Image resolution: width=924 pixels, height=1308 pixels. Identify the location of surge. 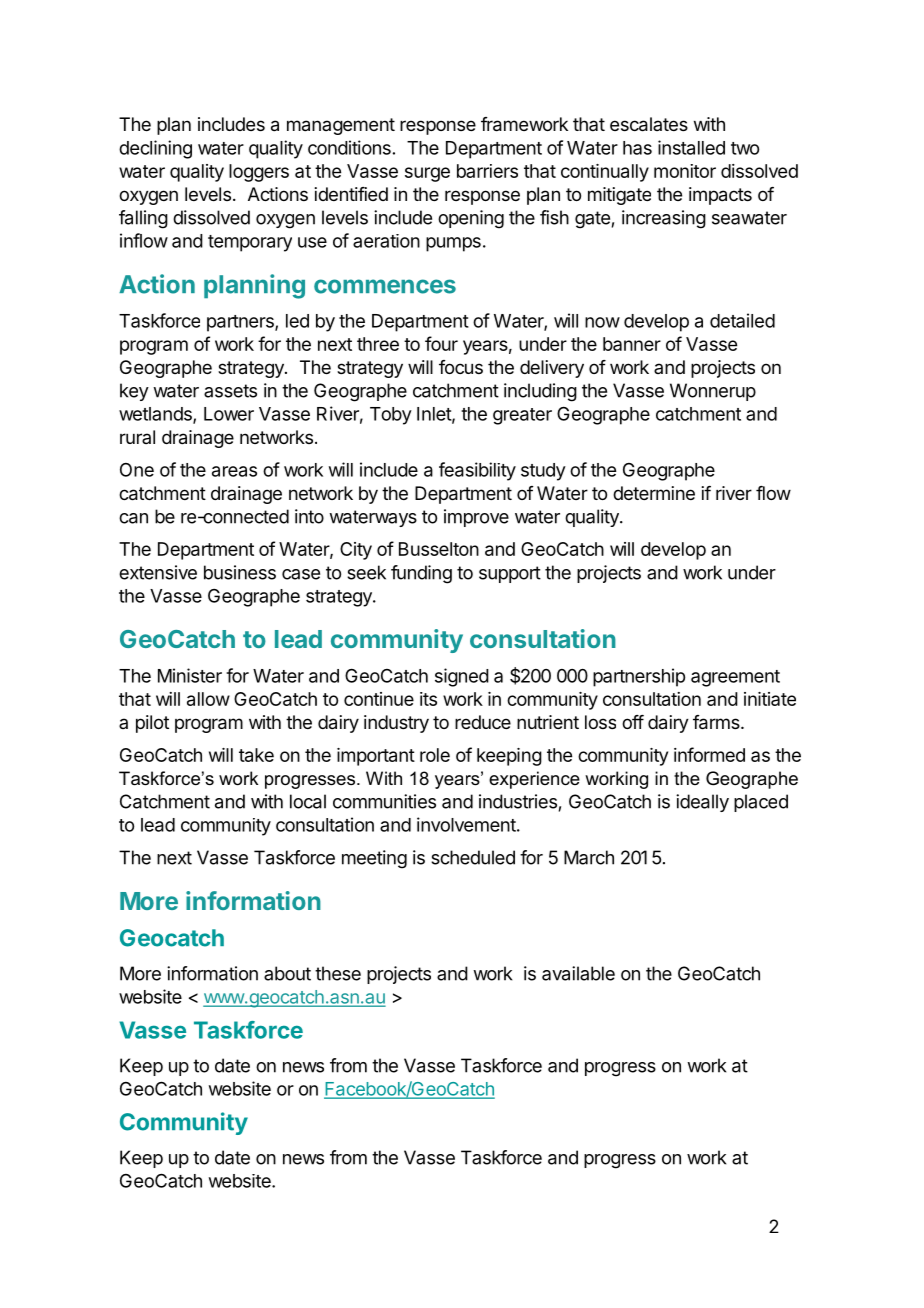
(427, 174).
